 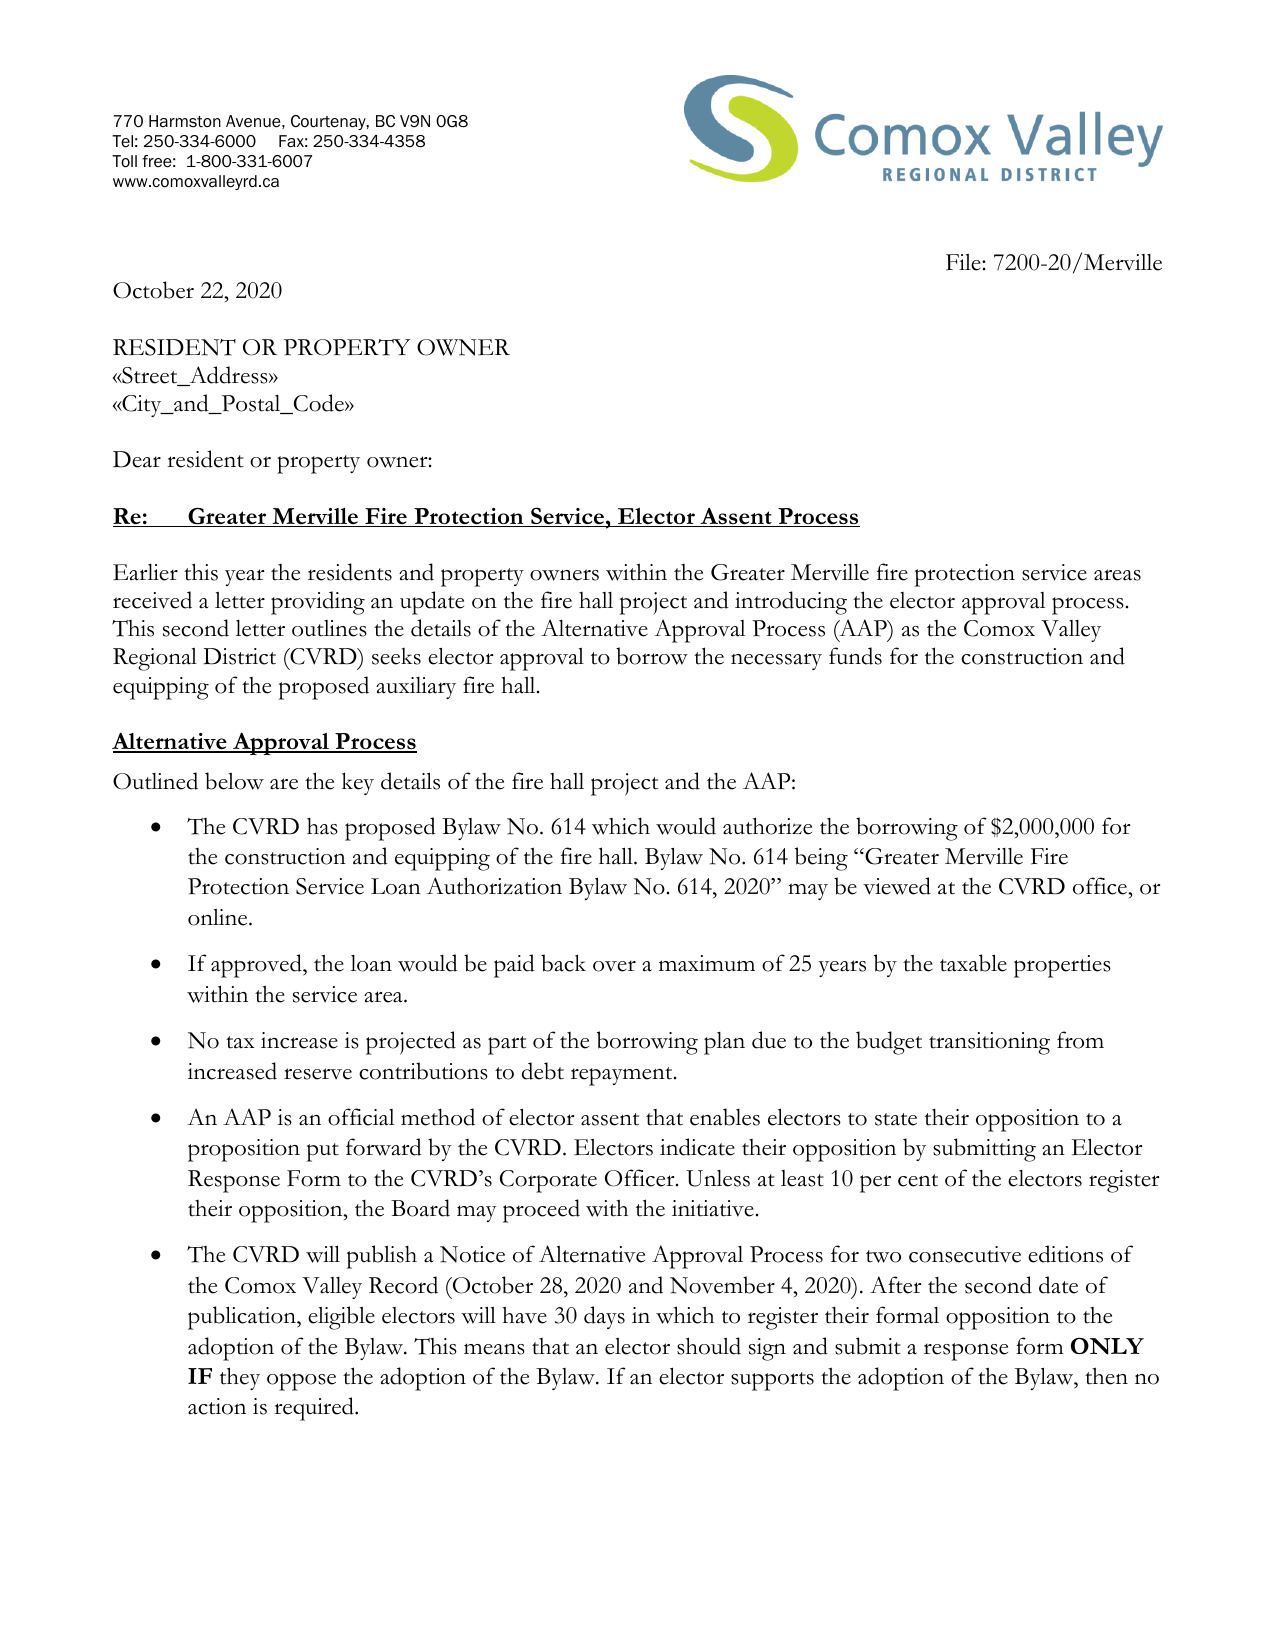 I want to click on over, so click(x=614, y=966).
